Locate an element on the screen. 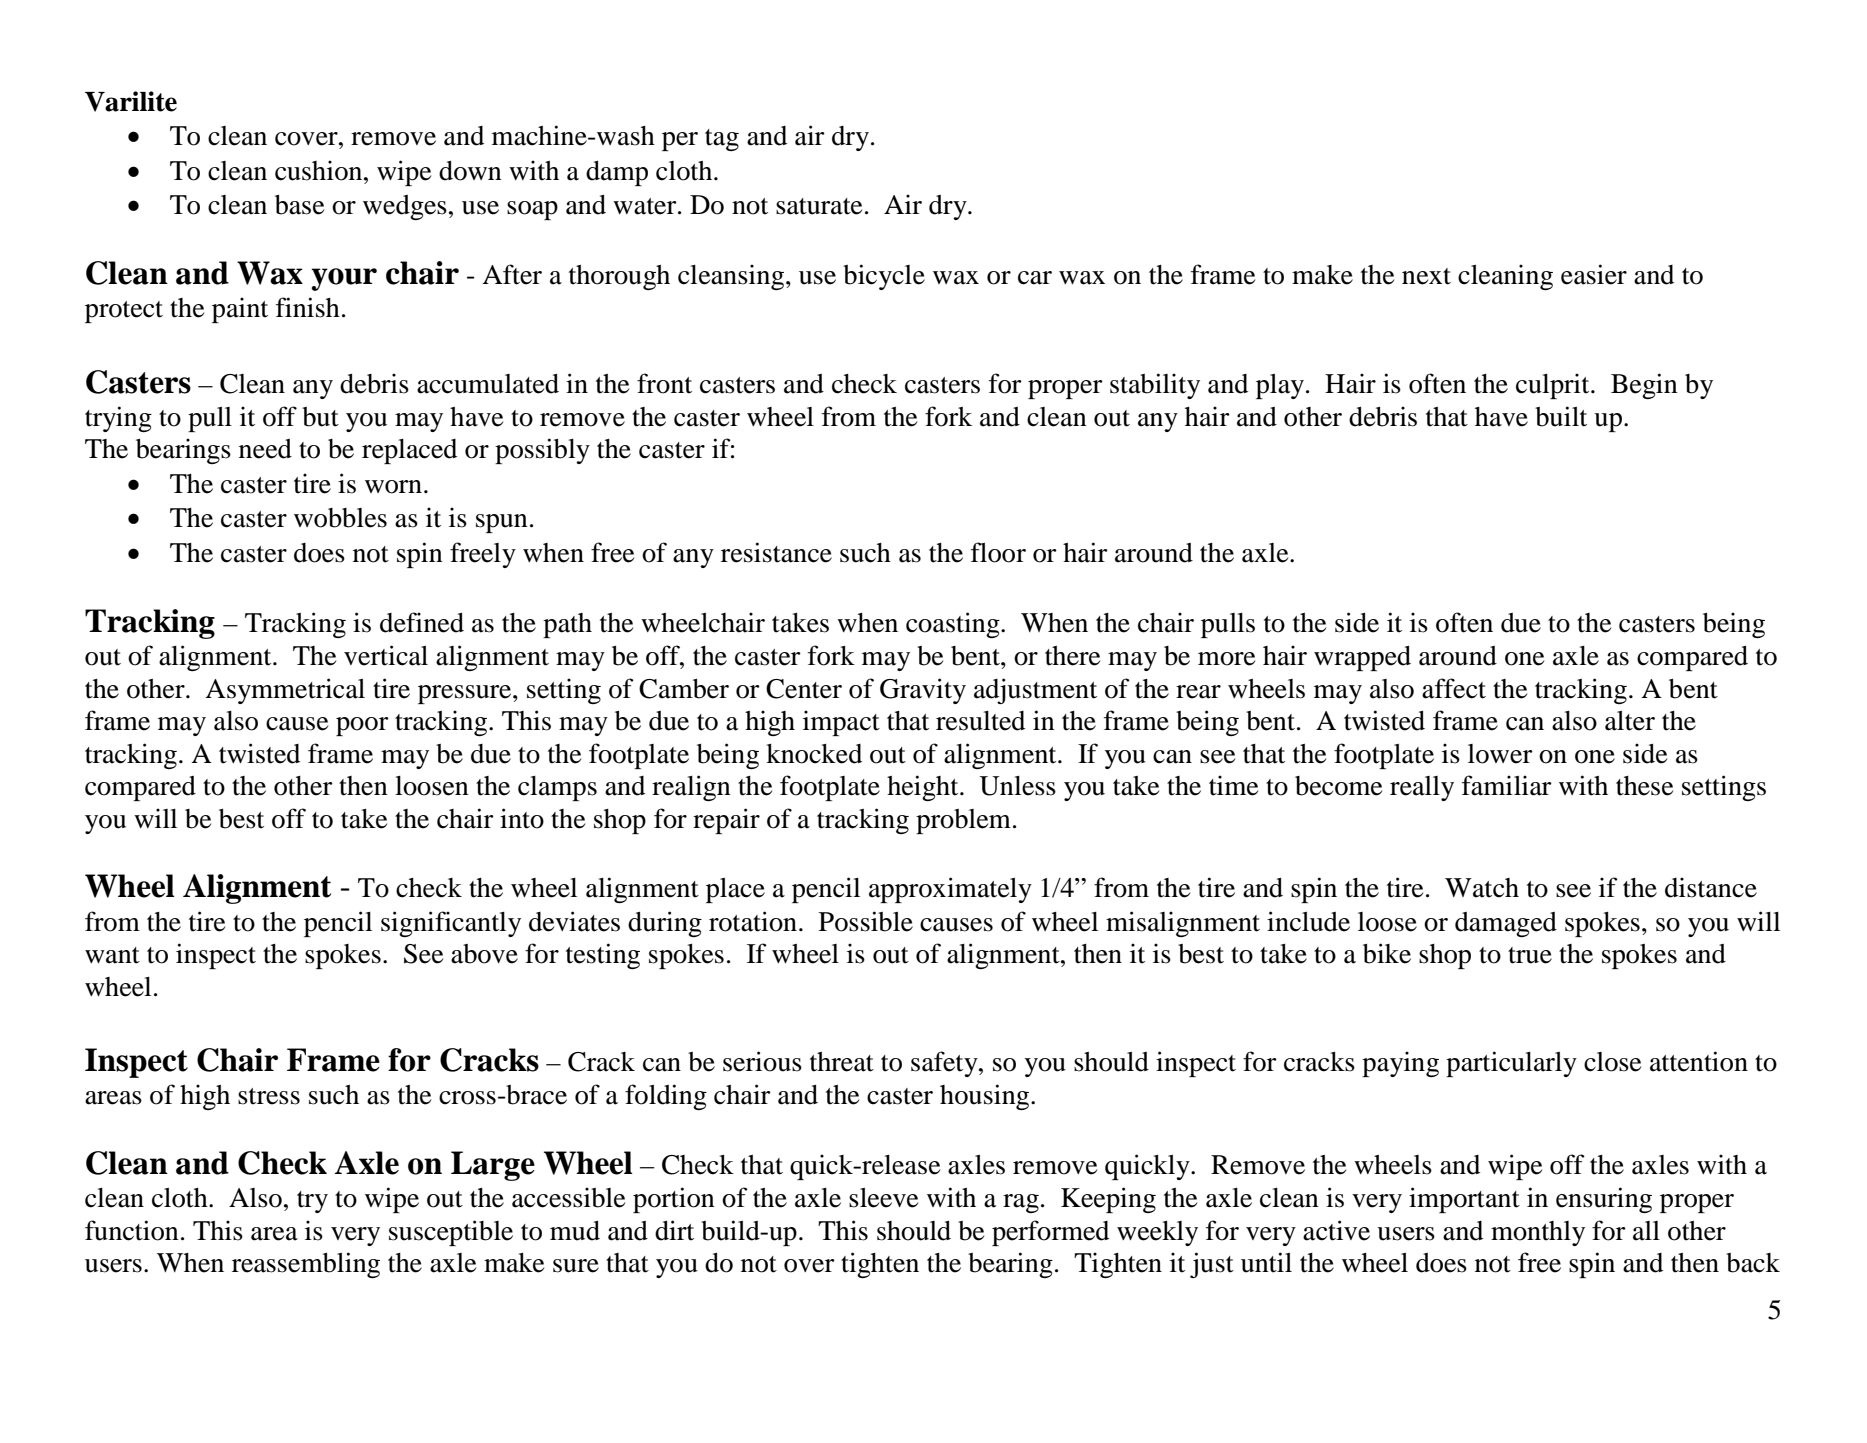 The image size is (1867, 1443). Gravity is located at coordinates (923, 691).
